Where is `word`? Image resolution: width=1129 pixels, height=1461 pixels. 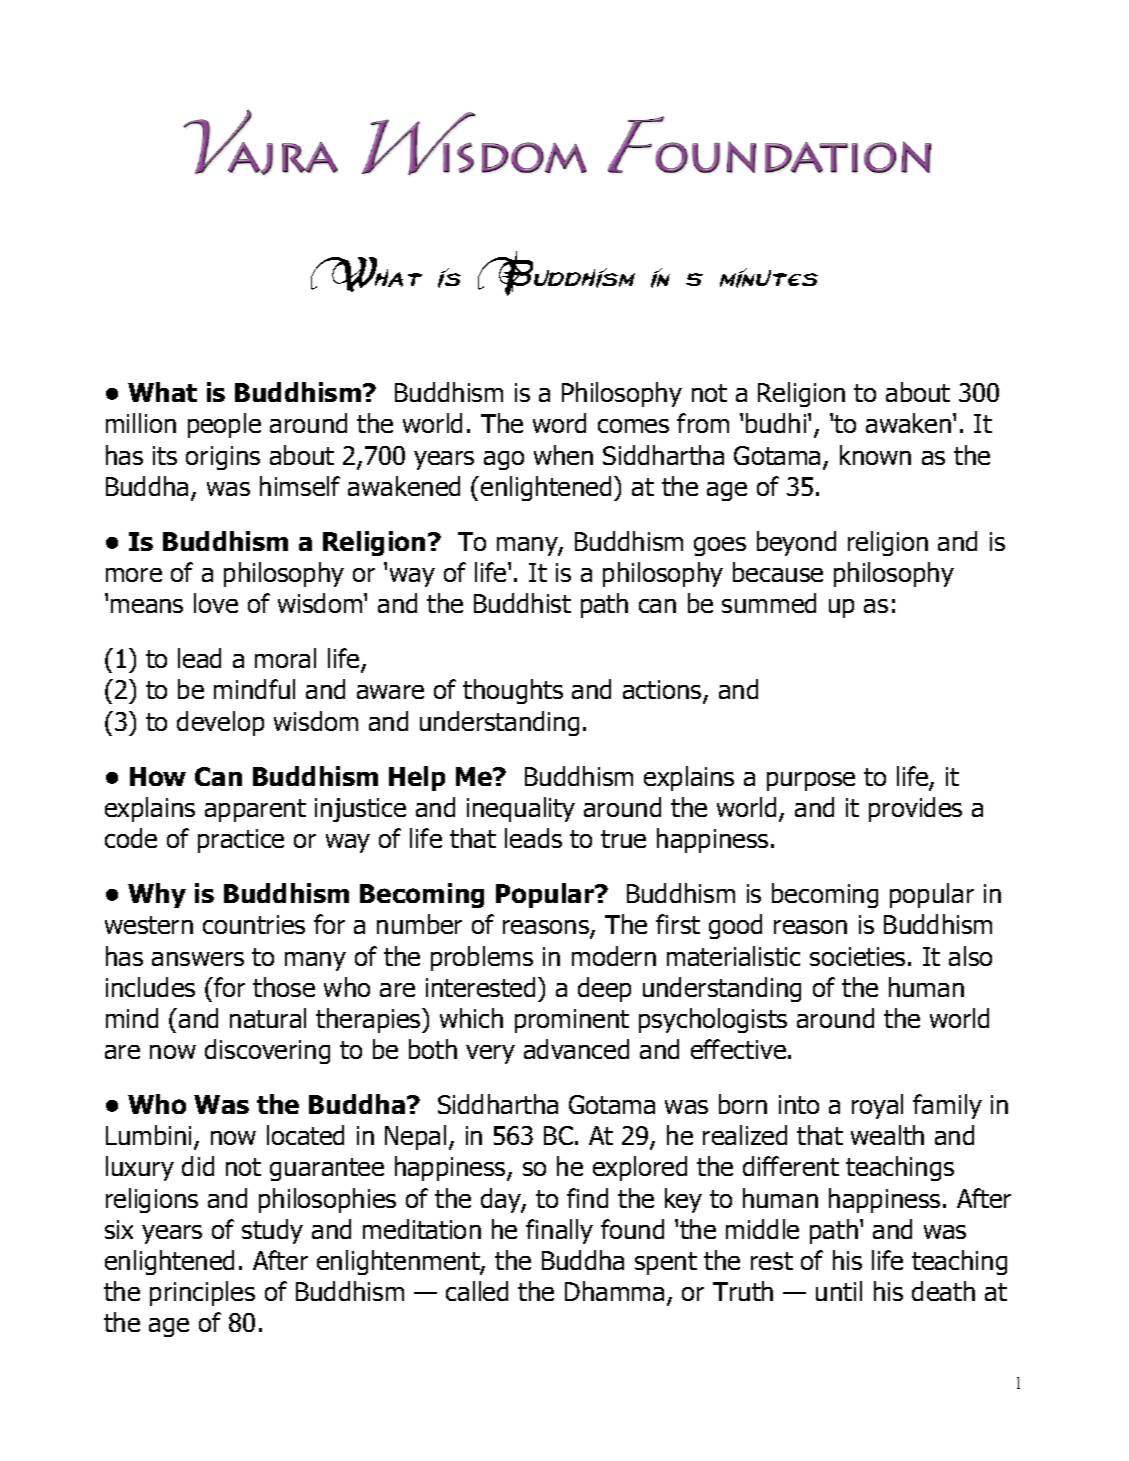
word is located at coordinates (559, 423).
